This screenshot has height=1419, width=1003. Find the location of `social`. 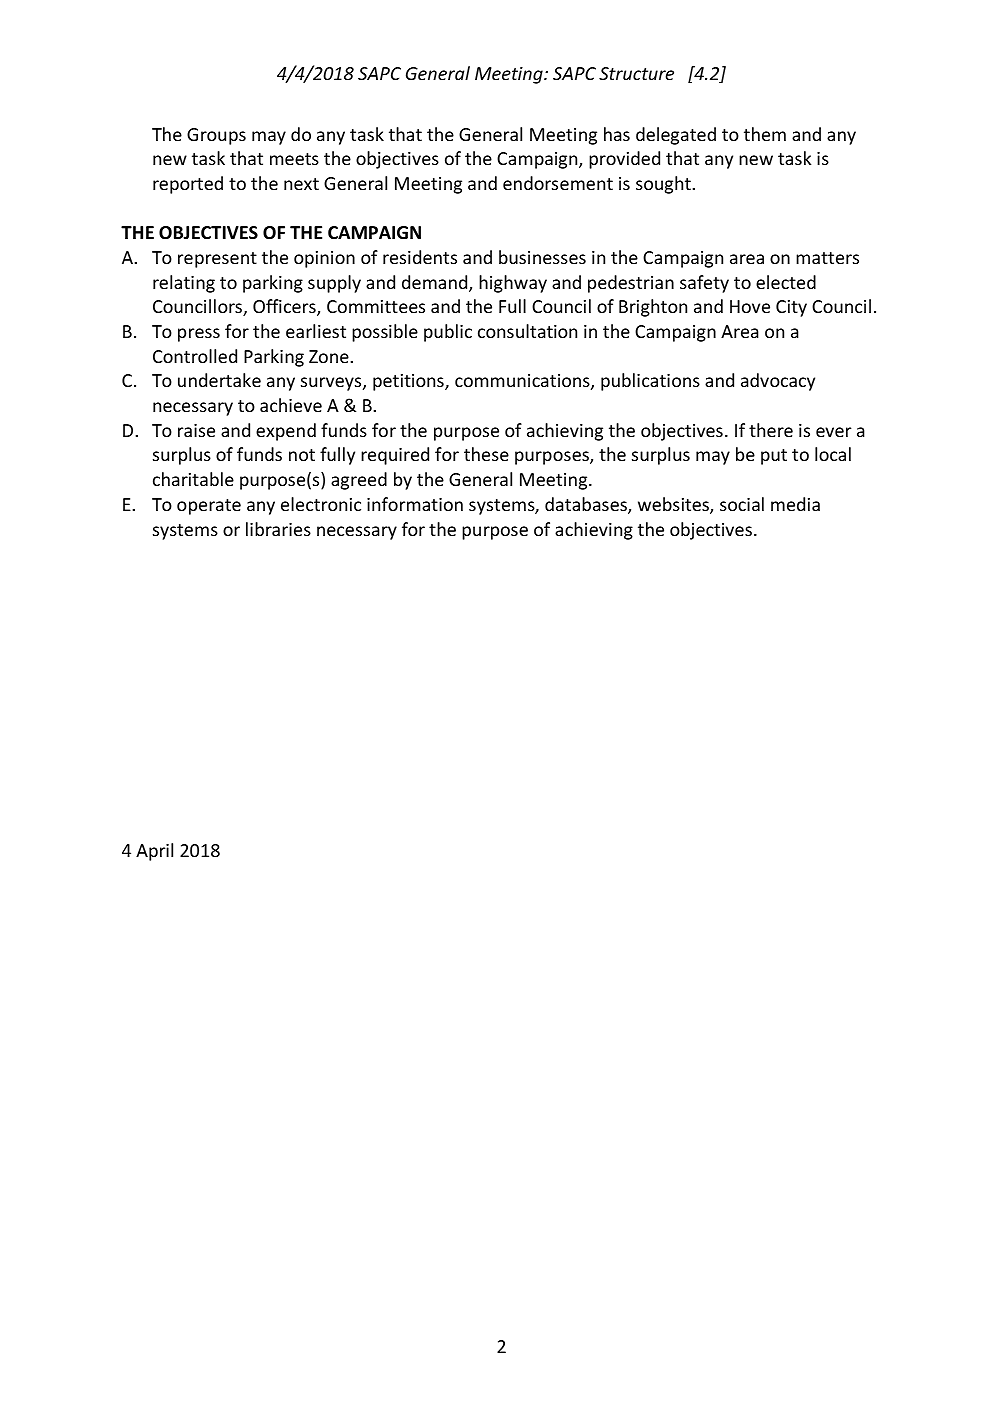

social is located at coordinates (742, 504).
